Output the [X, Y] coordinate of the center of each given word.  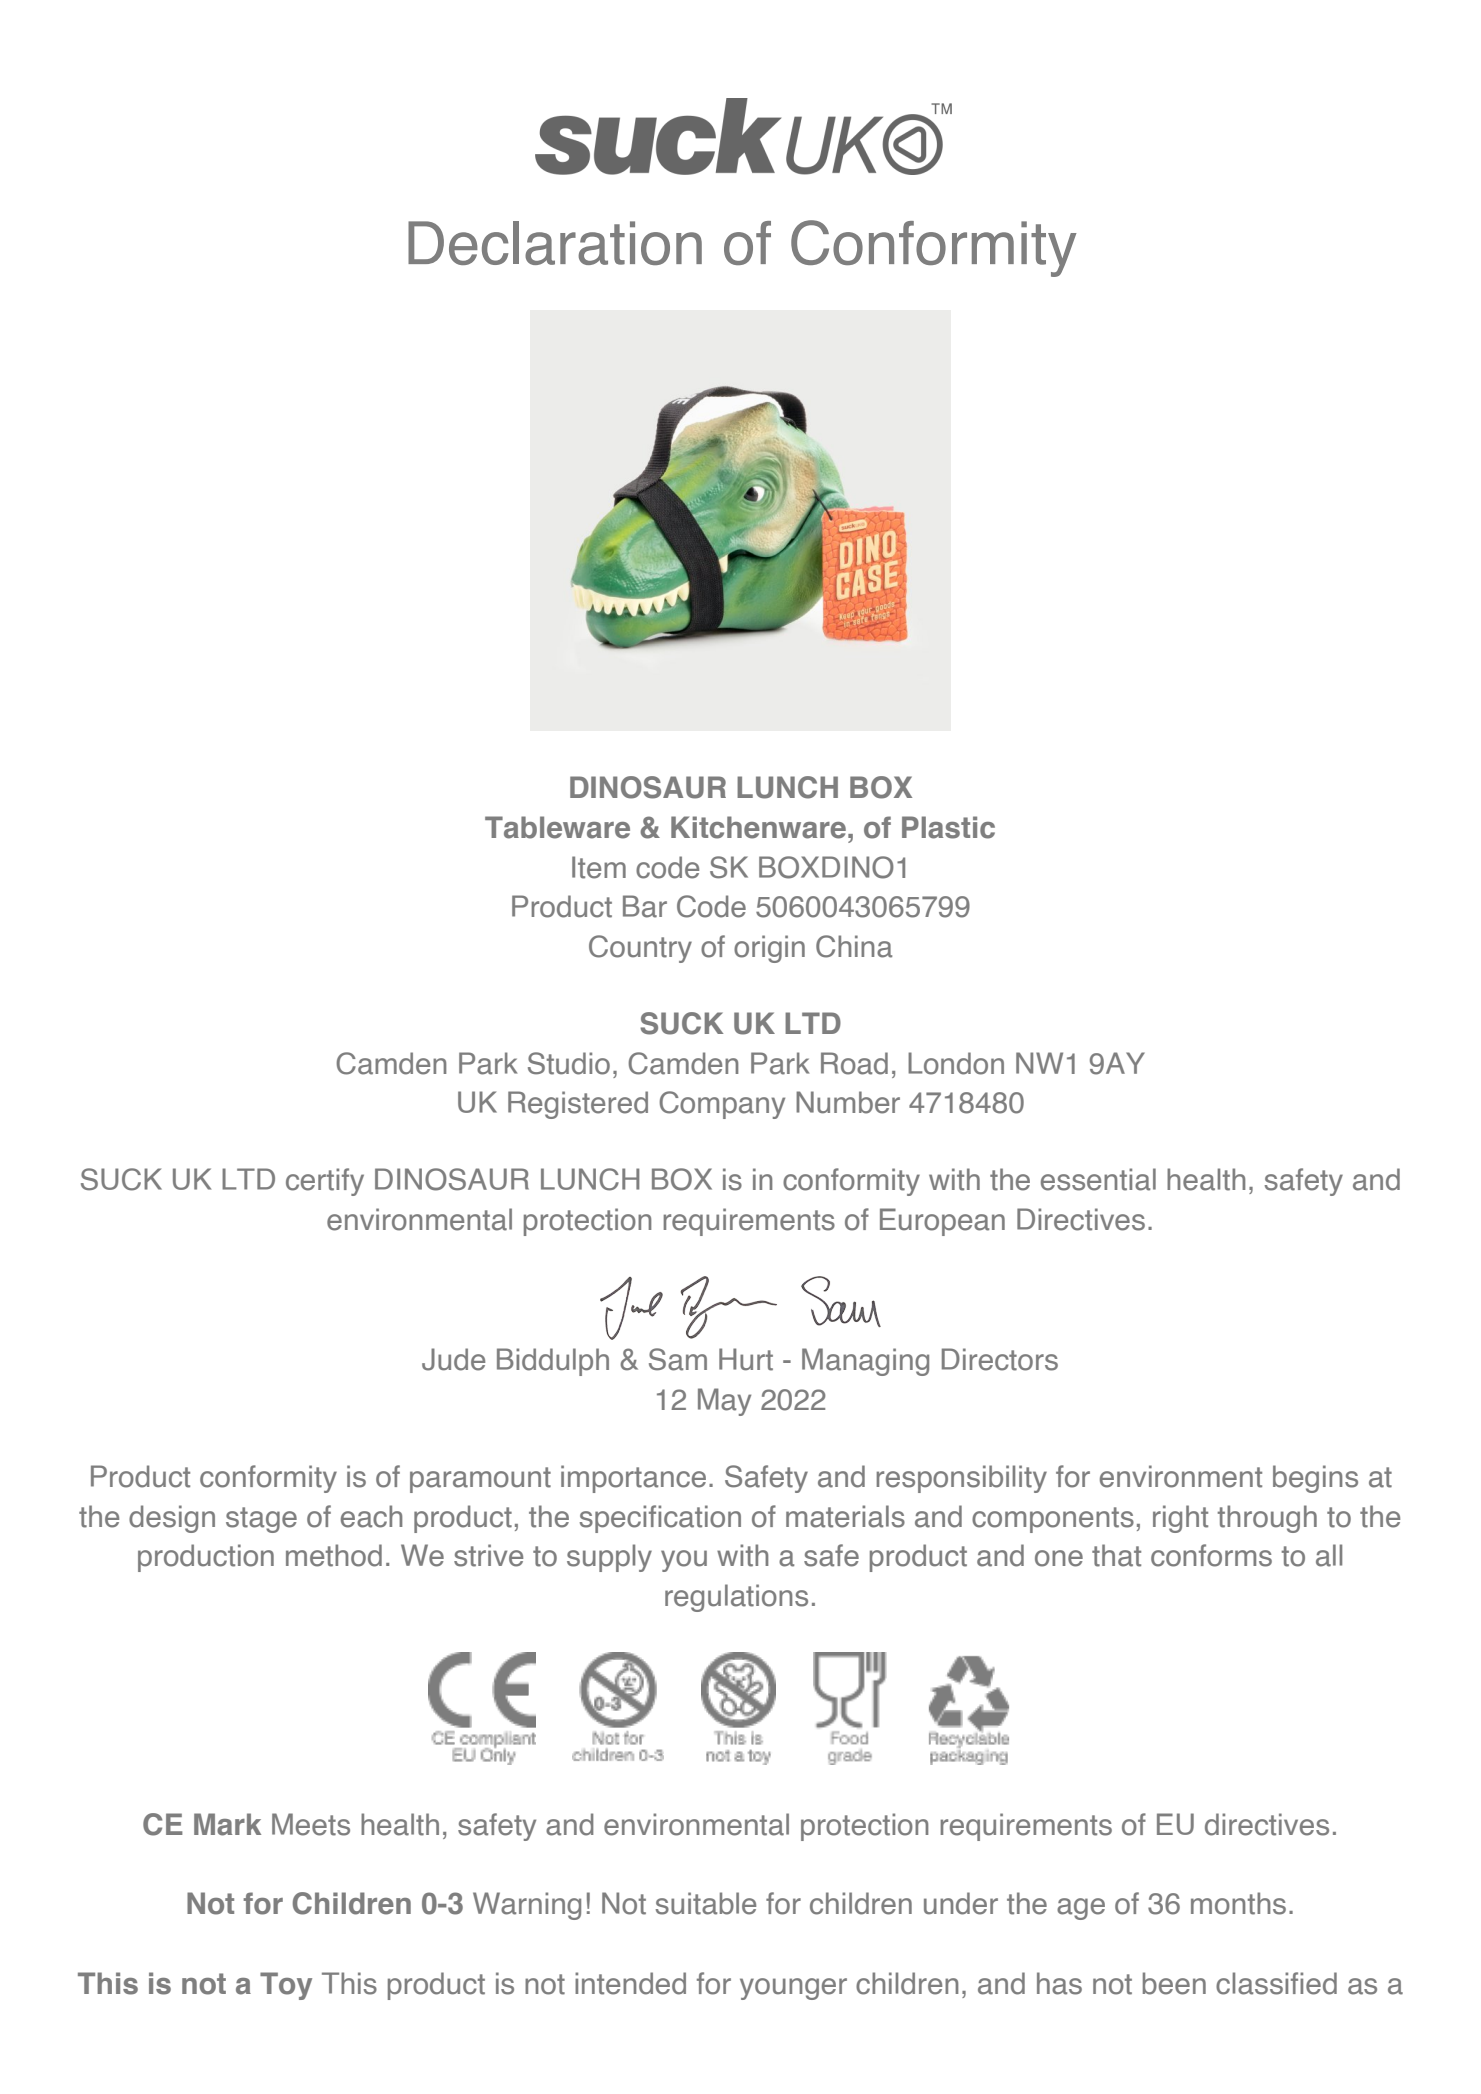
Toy [286, 1986]
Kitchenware [758, 827]
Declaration [555, 243]
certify [325, 1182]
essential [1098, 1179]
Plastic [948, 827]
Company [722, 1105]
